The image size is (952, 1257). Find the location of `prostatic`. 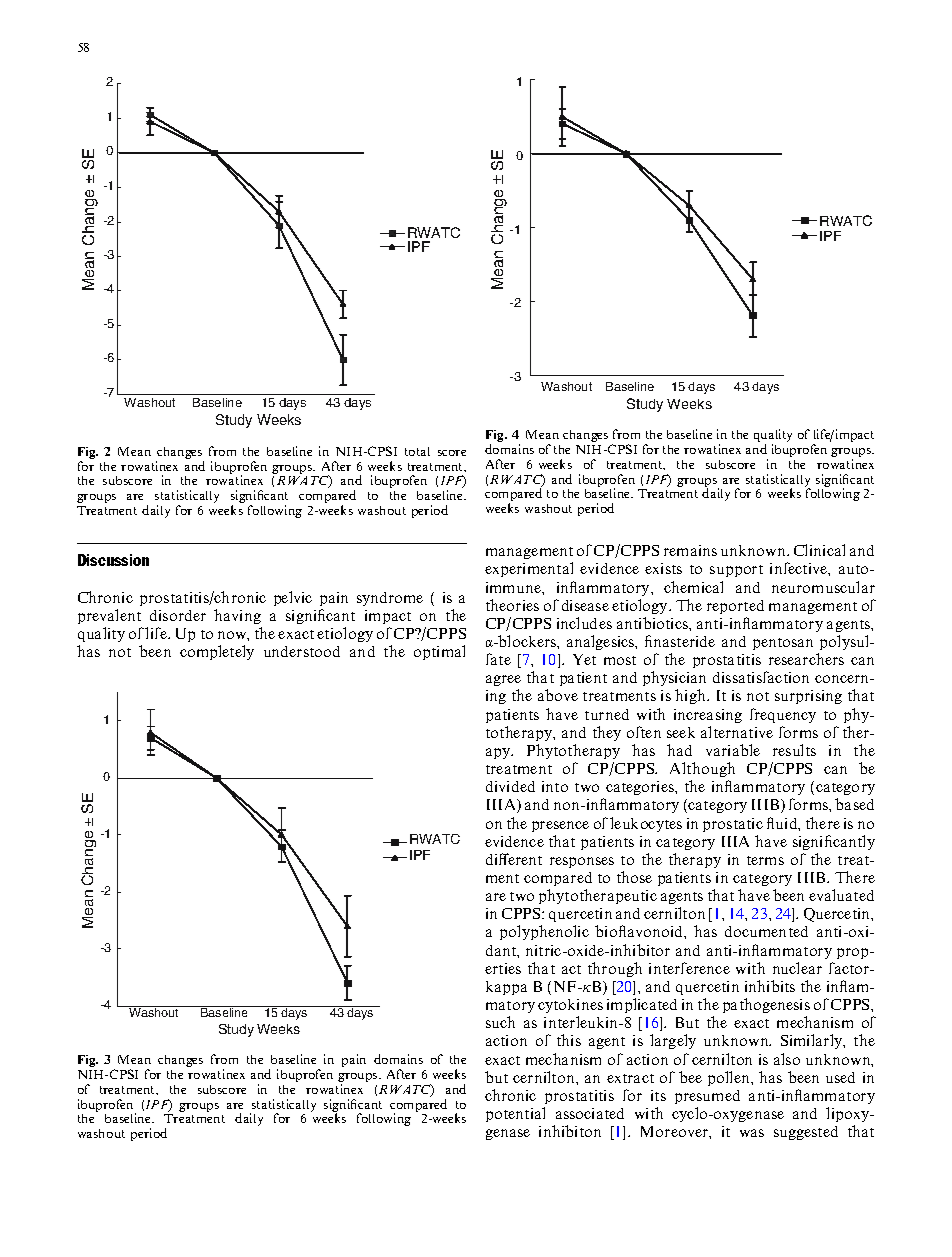

prostatic is located at coordinates (733, 825).
